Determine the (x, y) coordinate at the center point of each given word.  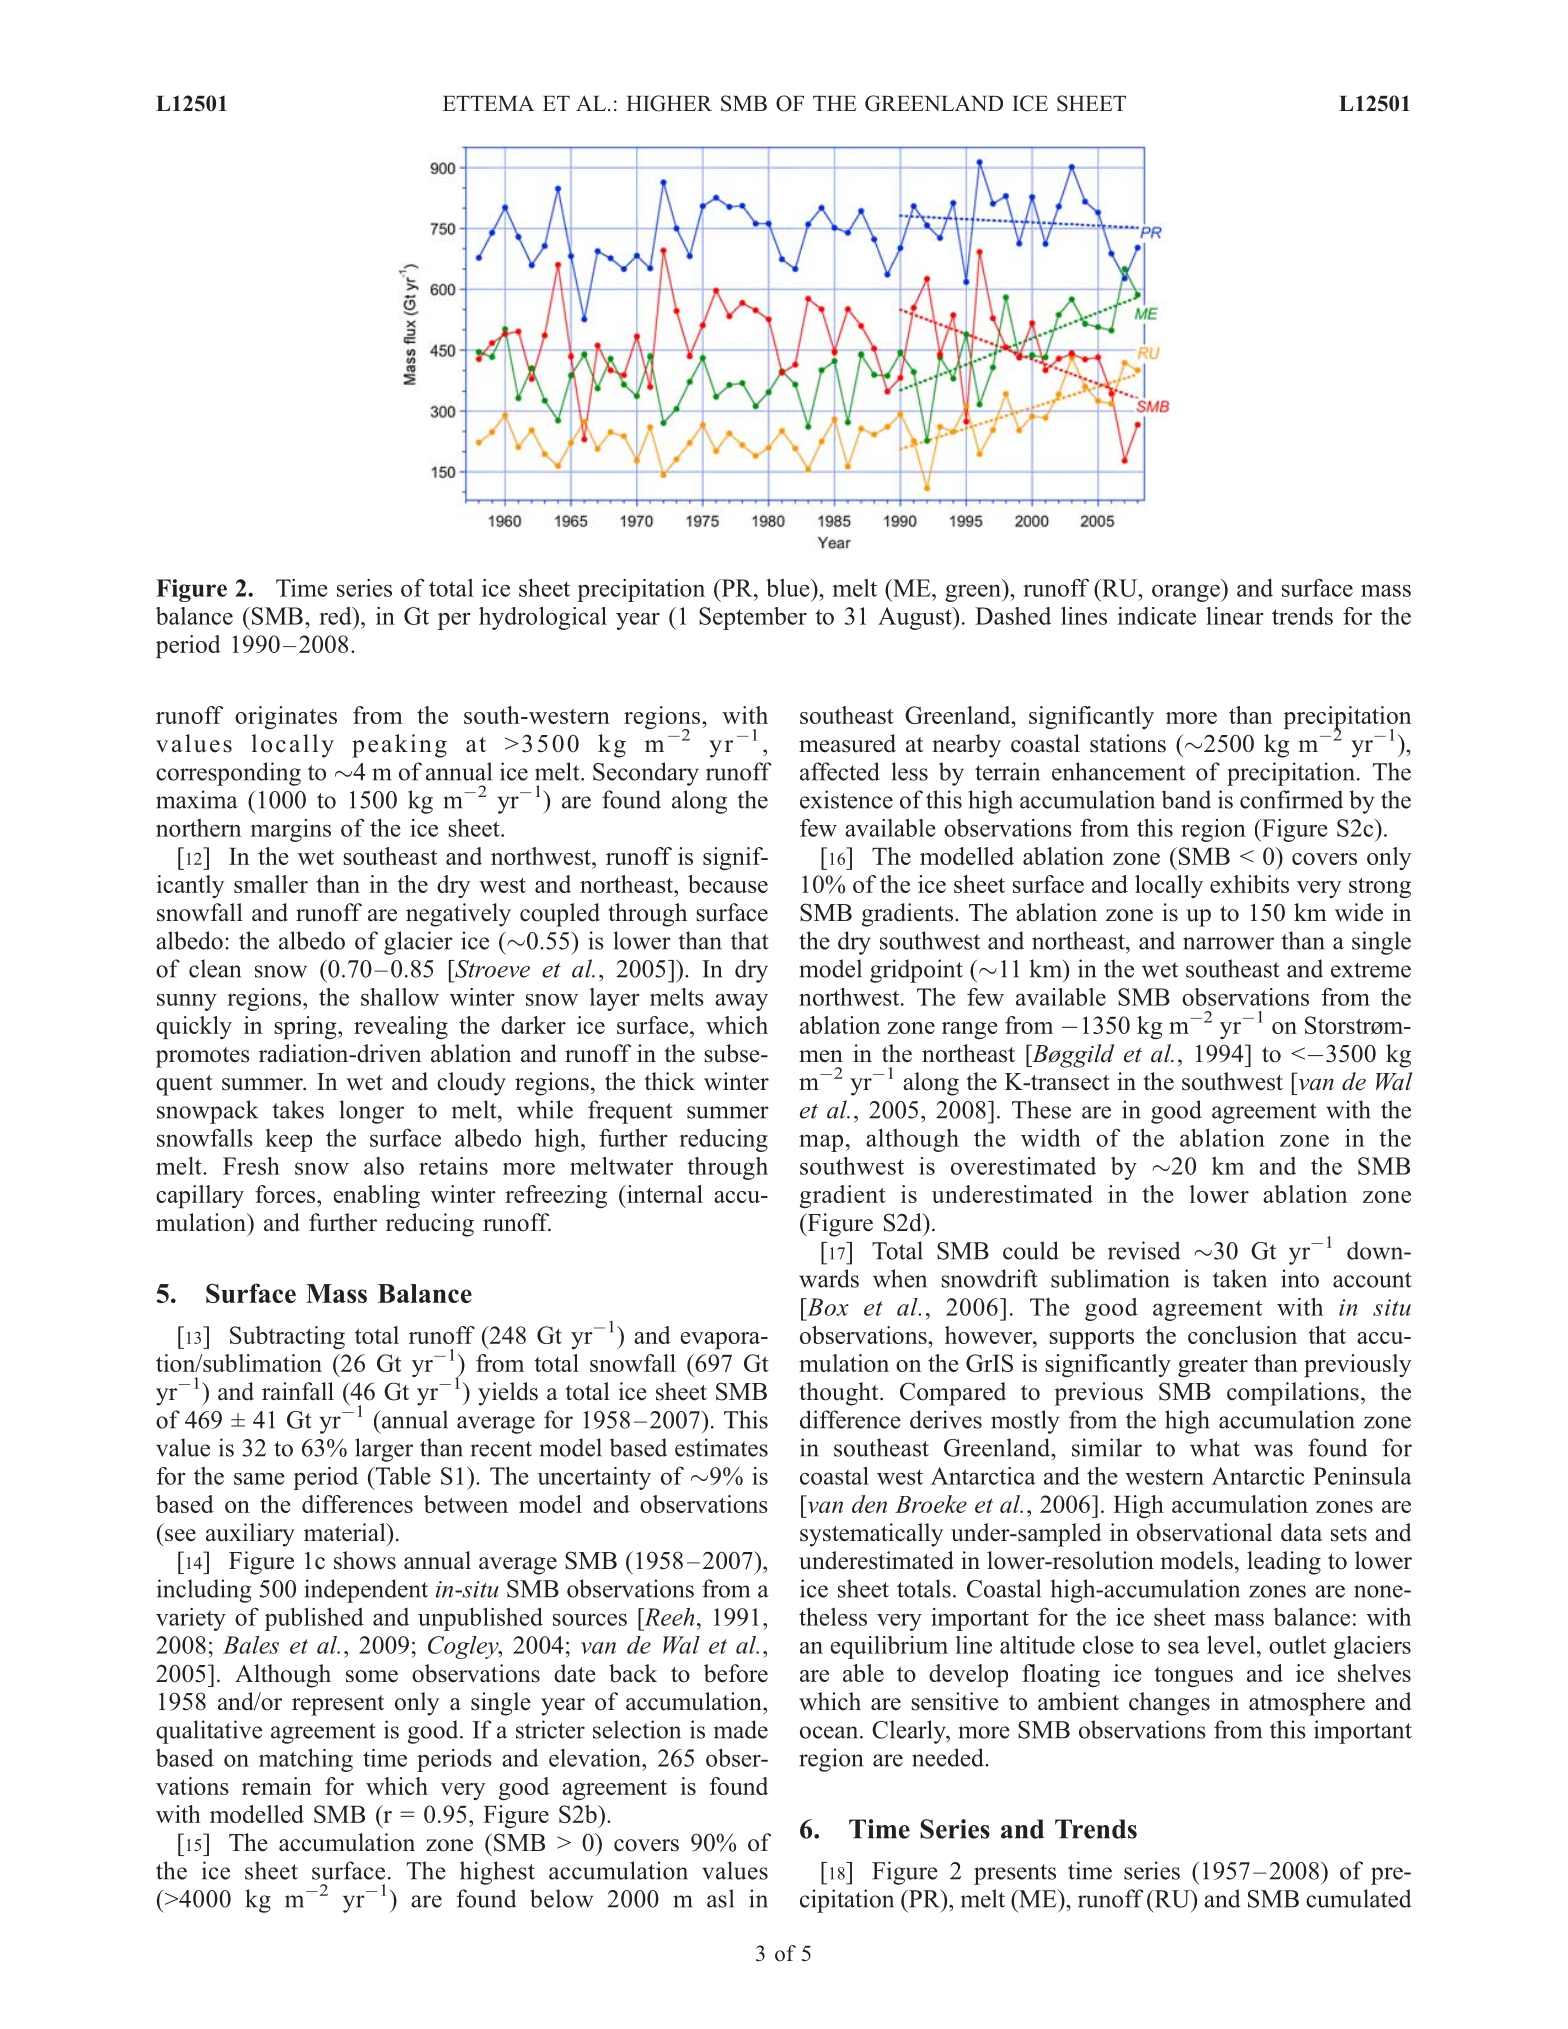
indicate (1157, 616)
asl (720, 1898)
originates (286, 718)
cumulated (1358, 1898)
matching (306, 1760)
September (753, 618)
